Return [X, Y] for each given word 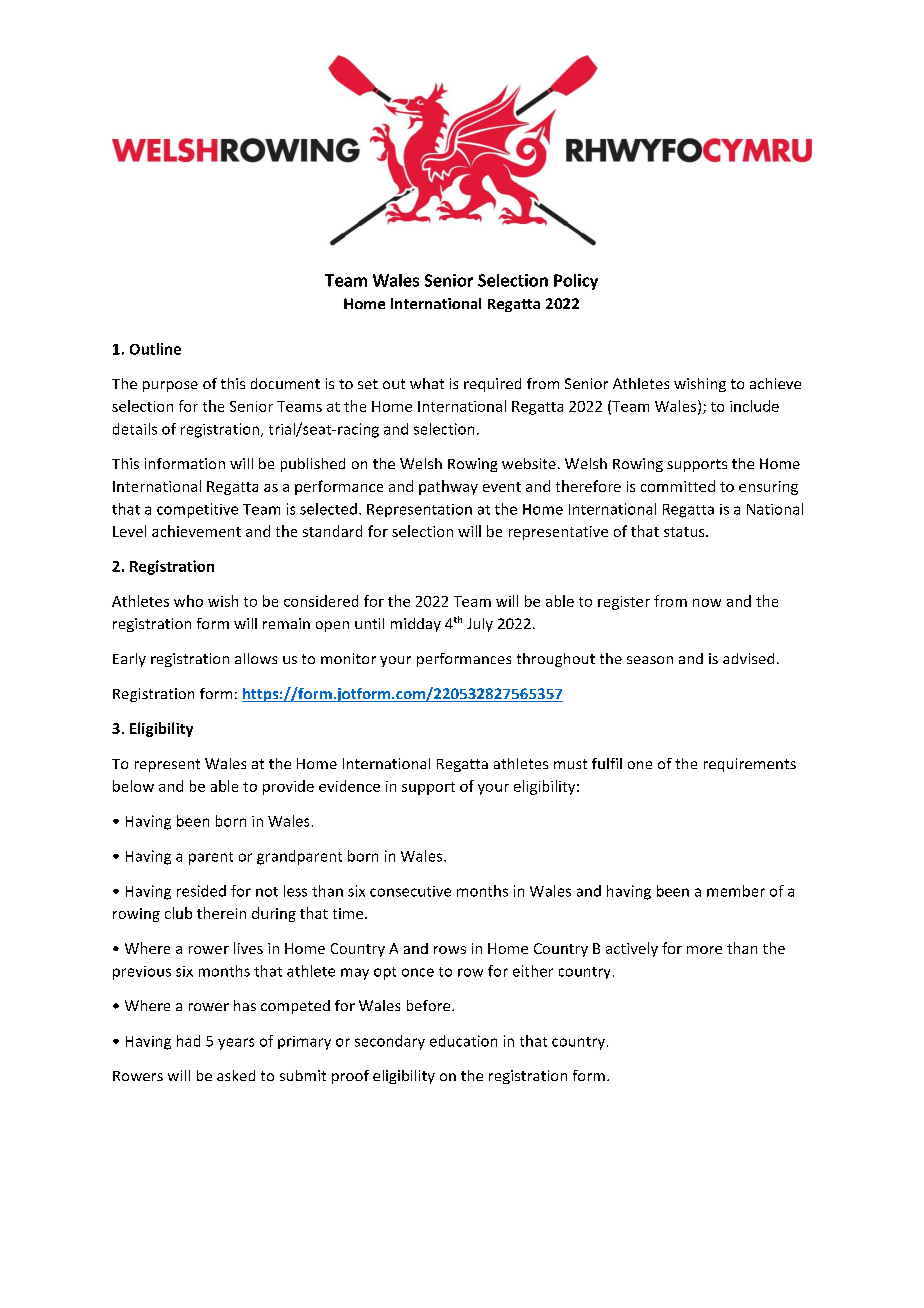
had [188, 1041]
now [707, 603]
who [188, 601]
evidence [349, 786]
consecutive [410, 891]
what [427, 383]
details [135, 429]
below [133, 786]
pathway [448, 487]
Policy [576, 282]
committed [678, 486]
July [480, 625]
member [736, 891]
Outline [155, 349]
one [640, 765]
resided [201, 891]
